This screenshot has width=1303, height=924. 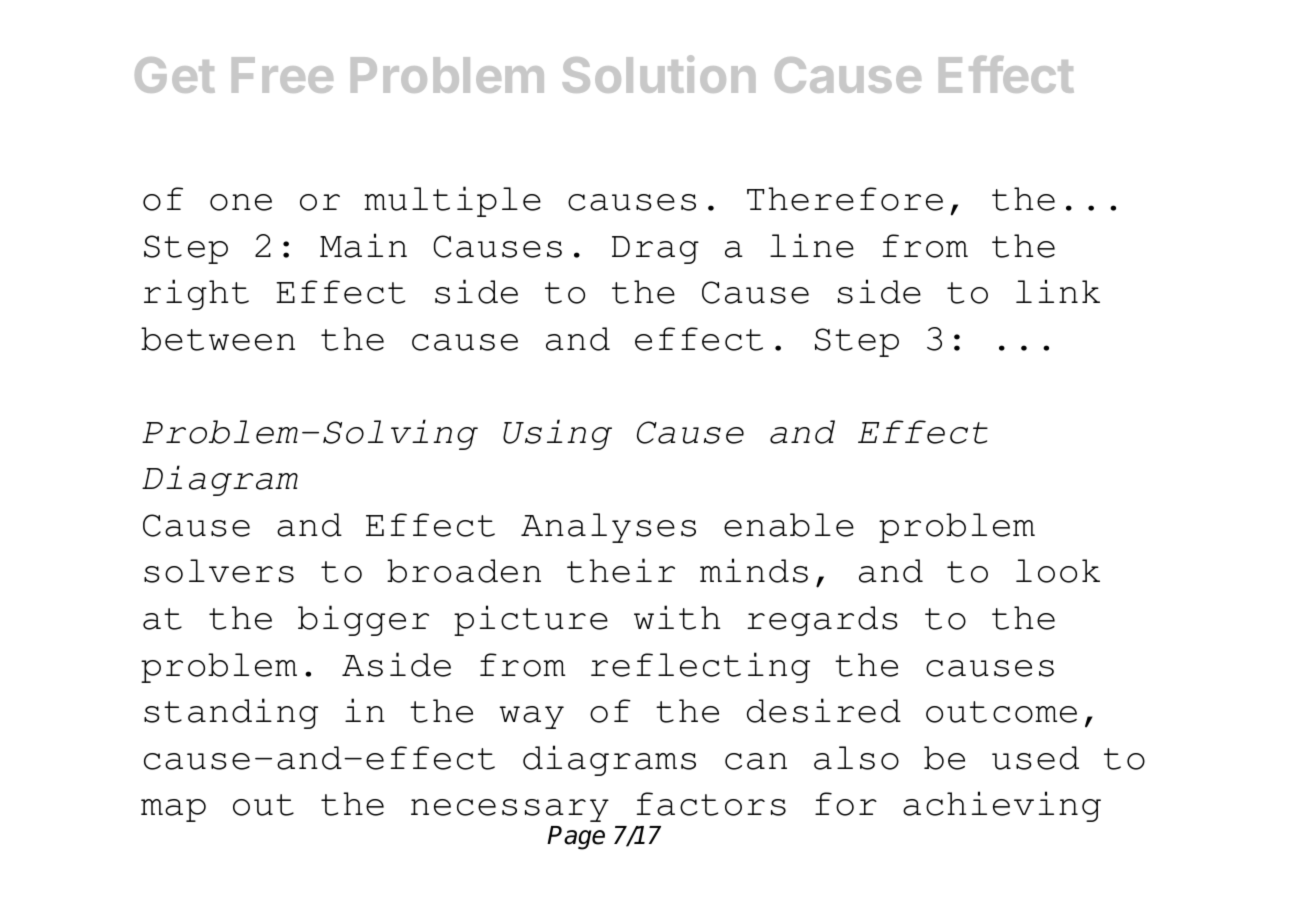 What do you see at coordinates (557, 434) in the screenshot?
I see `Using` at bounding box center [557, 434].
